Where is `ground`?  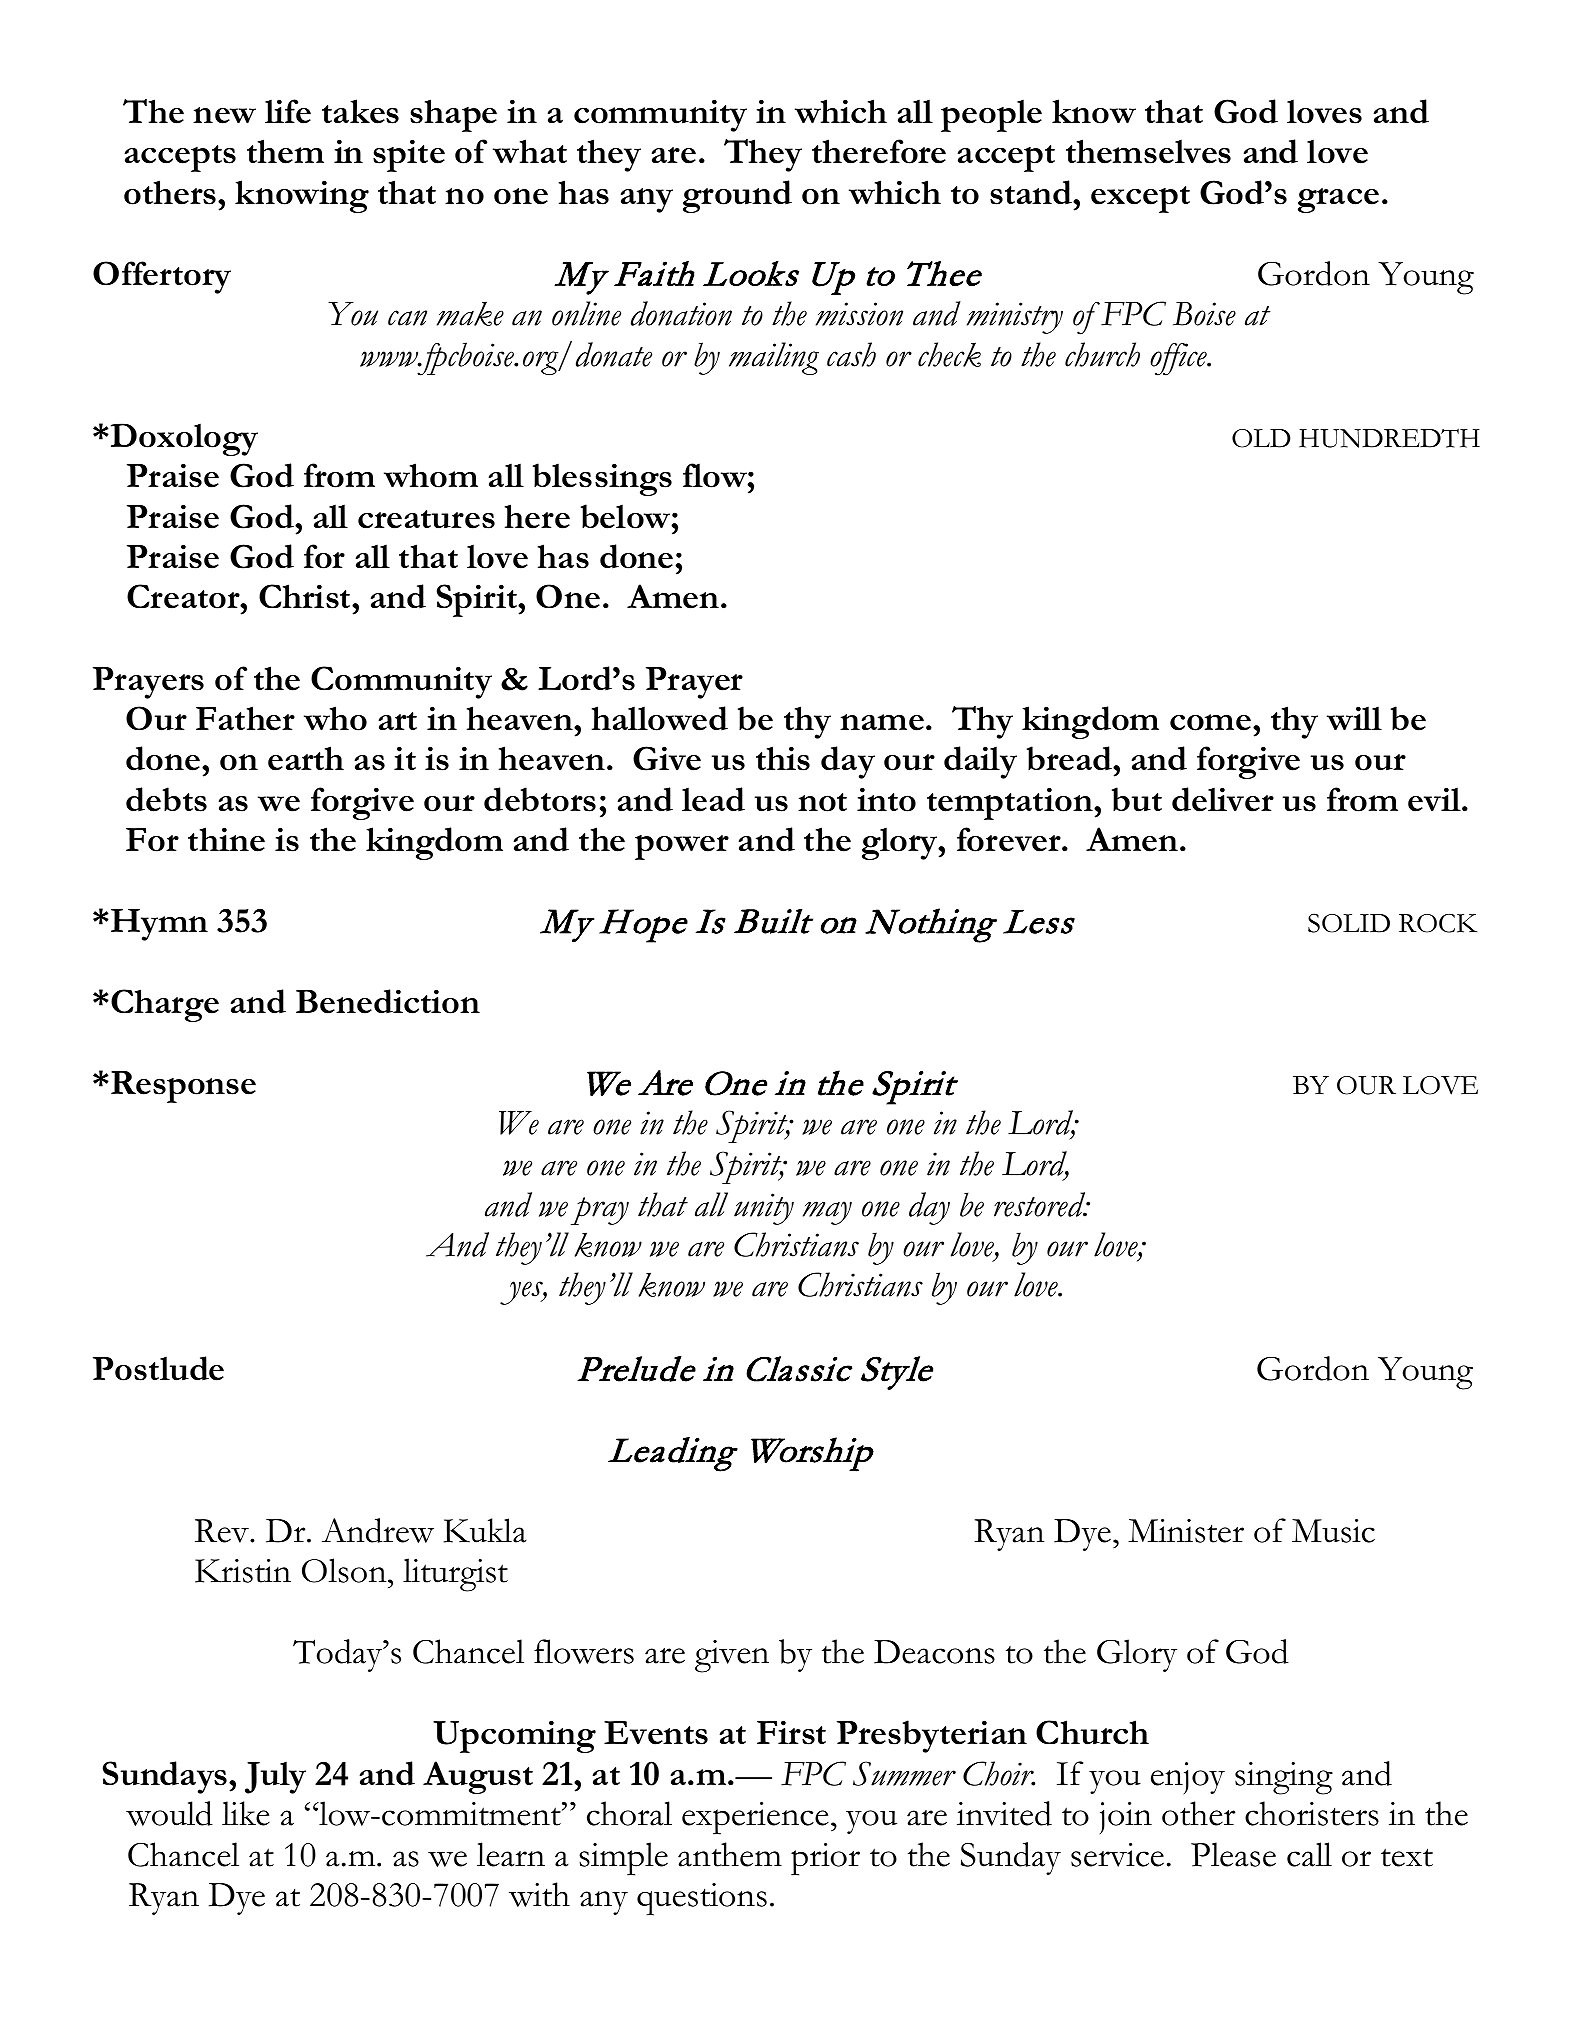 ground is located at coordinates (737, 196).
